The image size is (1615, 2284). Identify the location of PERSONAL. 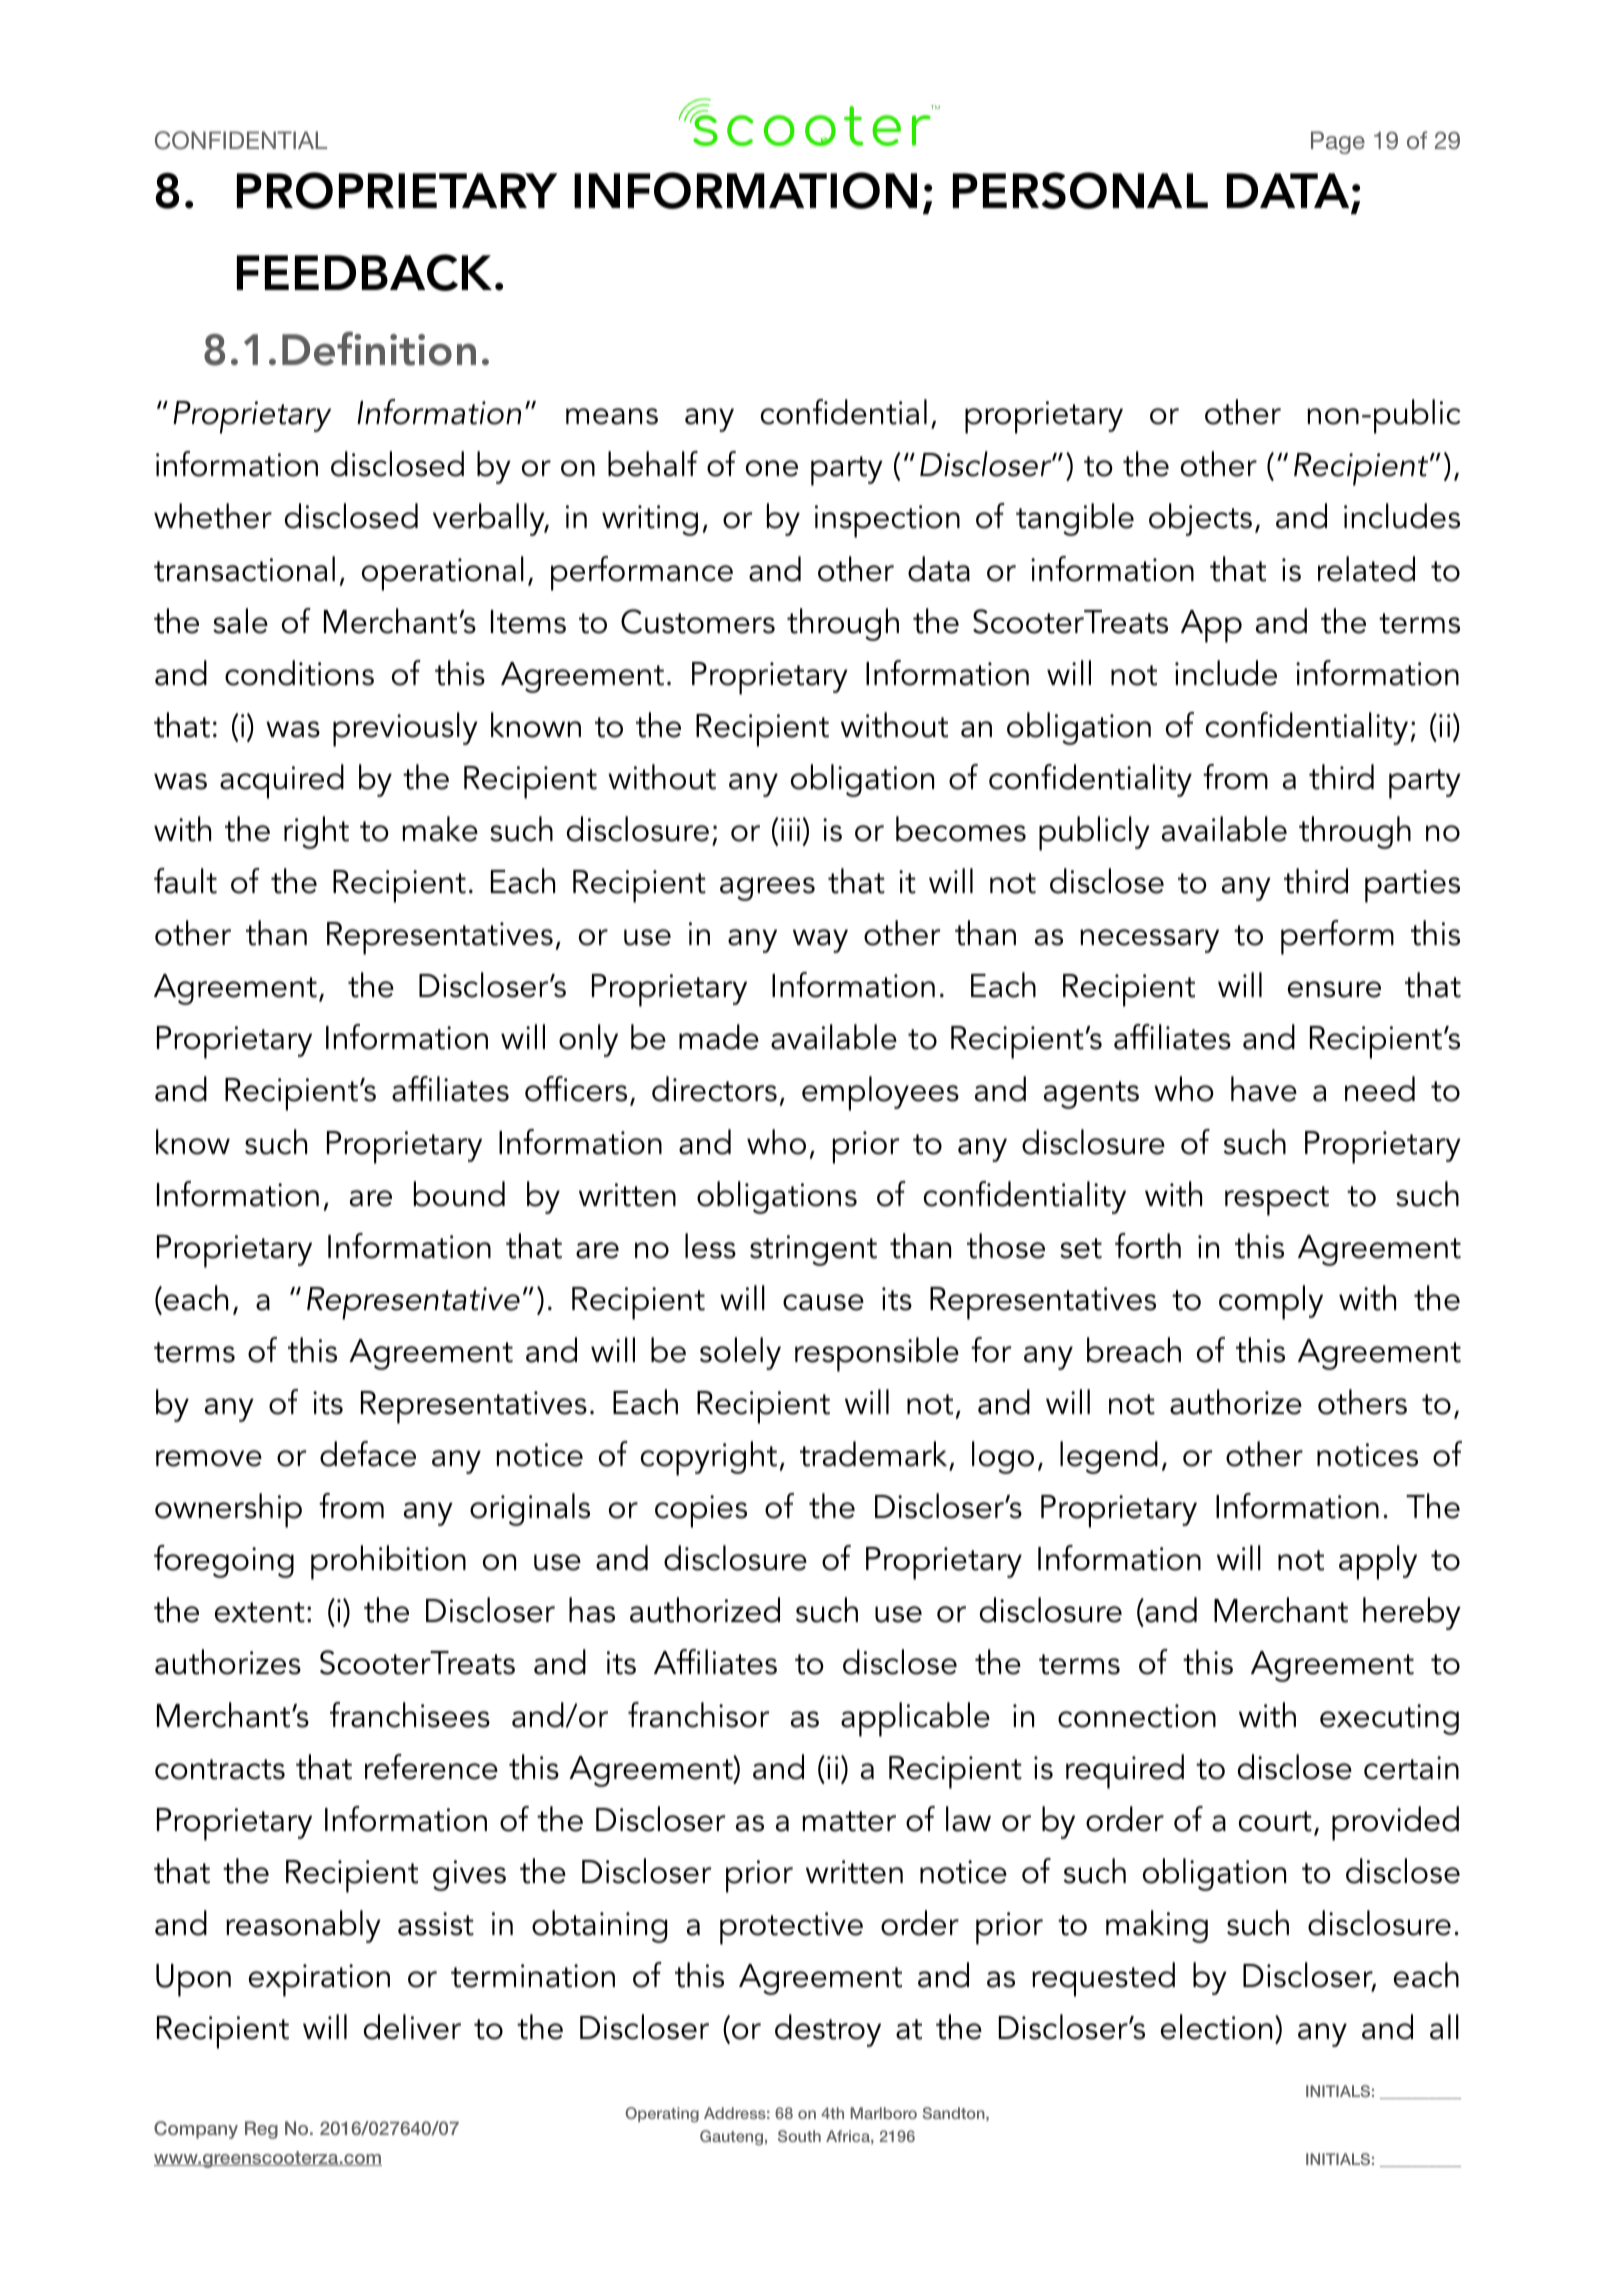
(1080, 190).
